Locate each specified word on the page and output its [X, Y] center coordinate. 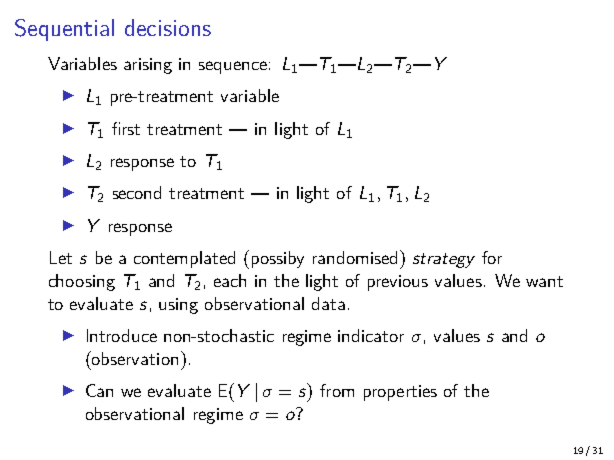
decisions [168, 27]
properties [400, 393]
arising [148, 66]
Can [99, 390]
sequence [233, 67]
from [337, 390]
